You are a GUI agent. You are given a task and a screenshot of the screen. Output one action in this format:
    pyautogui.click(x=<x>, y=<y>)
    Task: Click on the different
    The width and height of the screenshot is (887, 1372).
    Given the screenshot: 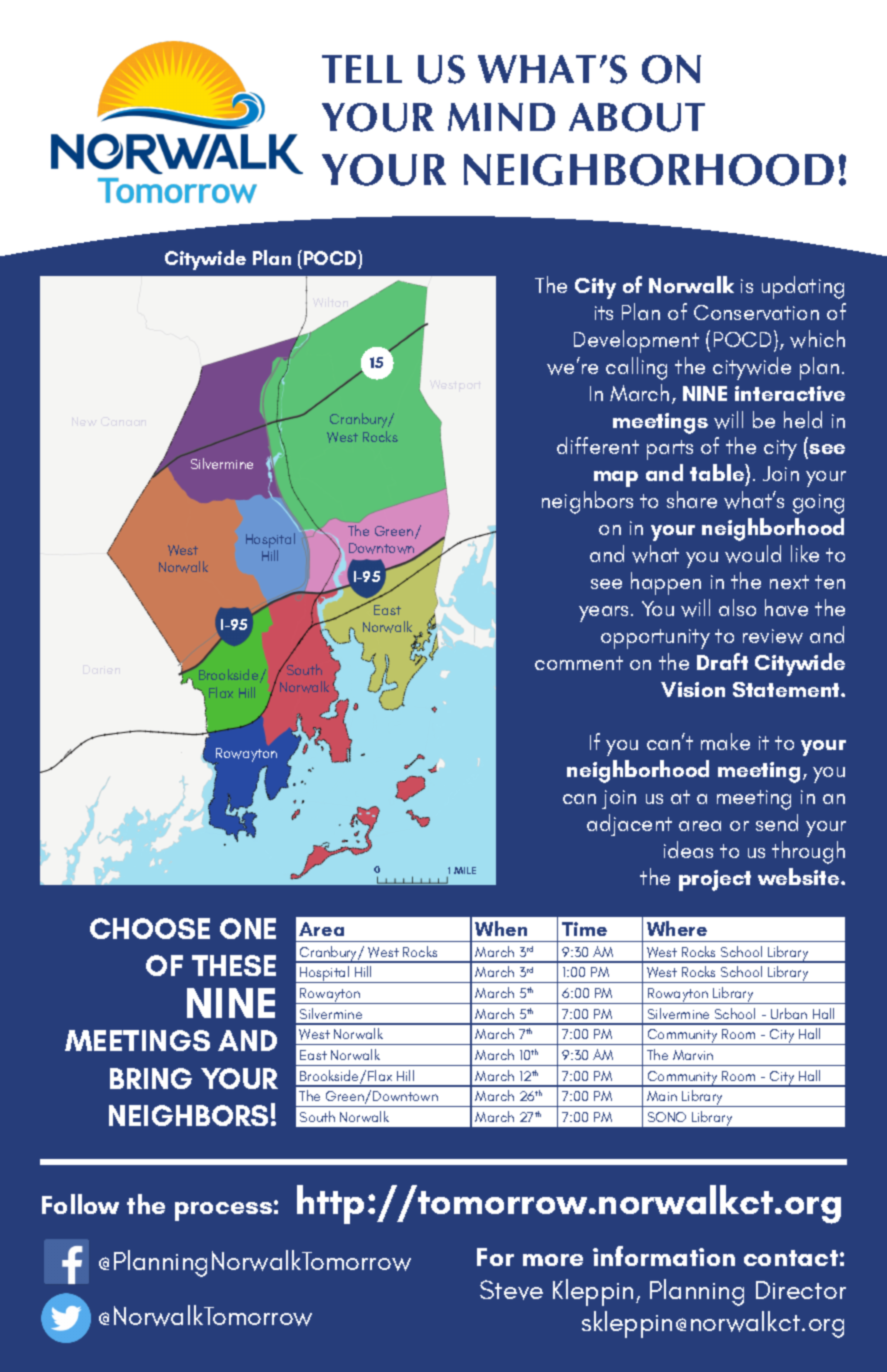 What is the action you would take?
    pyautogui.click(x=598, y=445)
